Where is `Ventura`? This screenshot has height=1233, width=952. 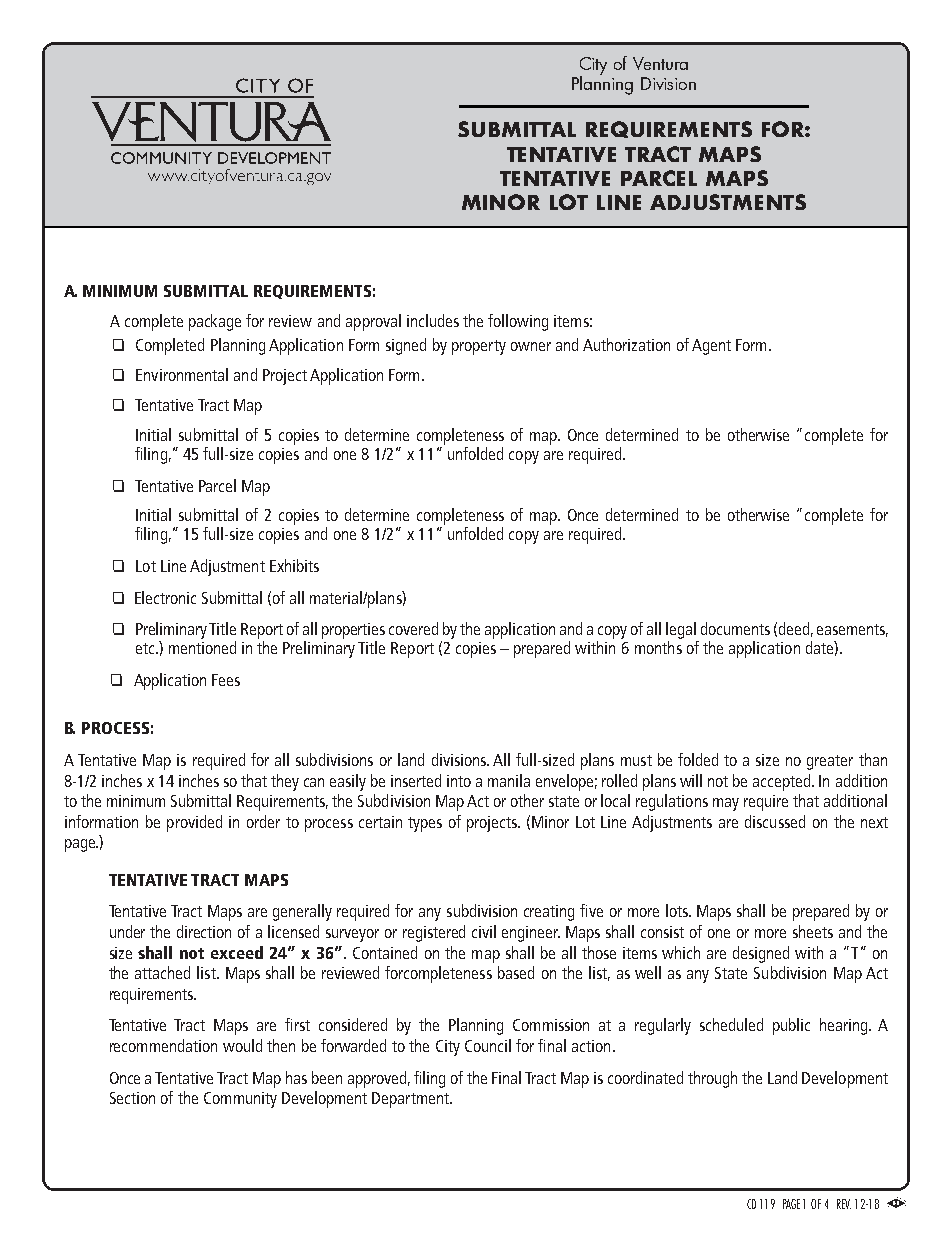 Ventura is located at coordinates (660, 63).
